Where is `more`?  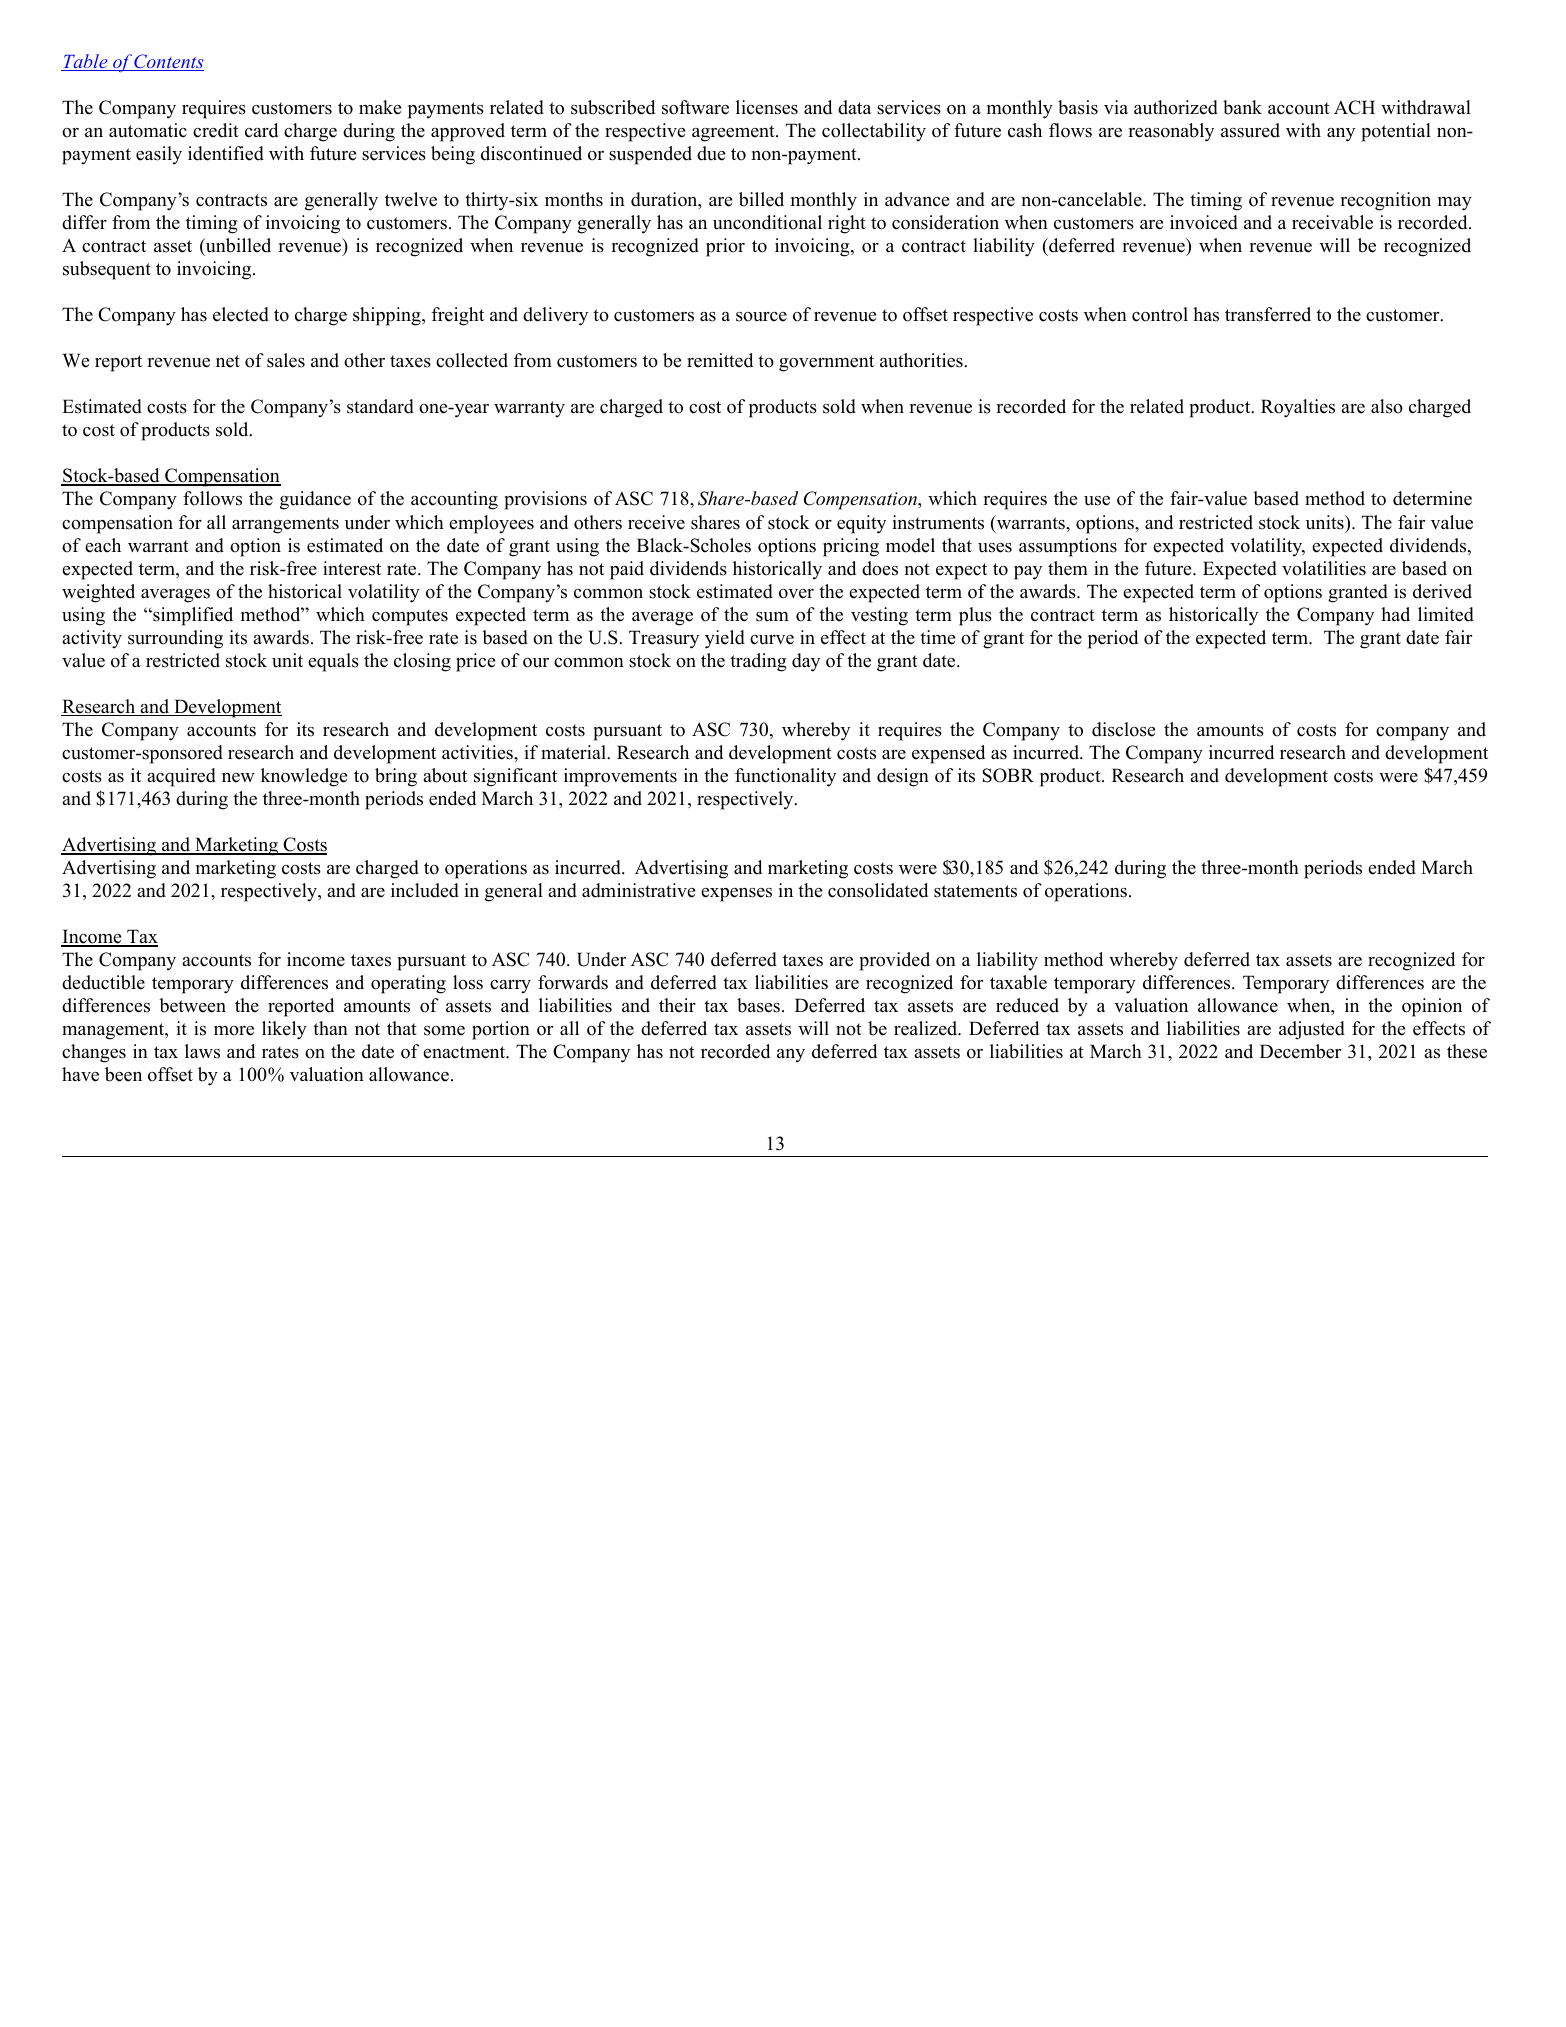 more is located at coordinates (234, 1031).
